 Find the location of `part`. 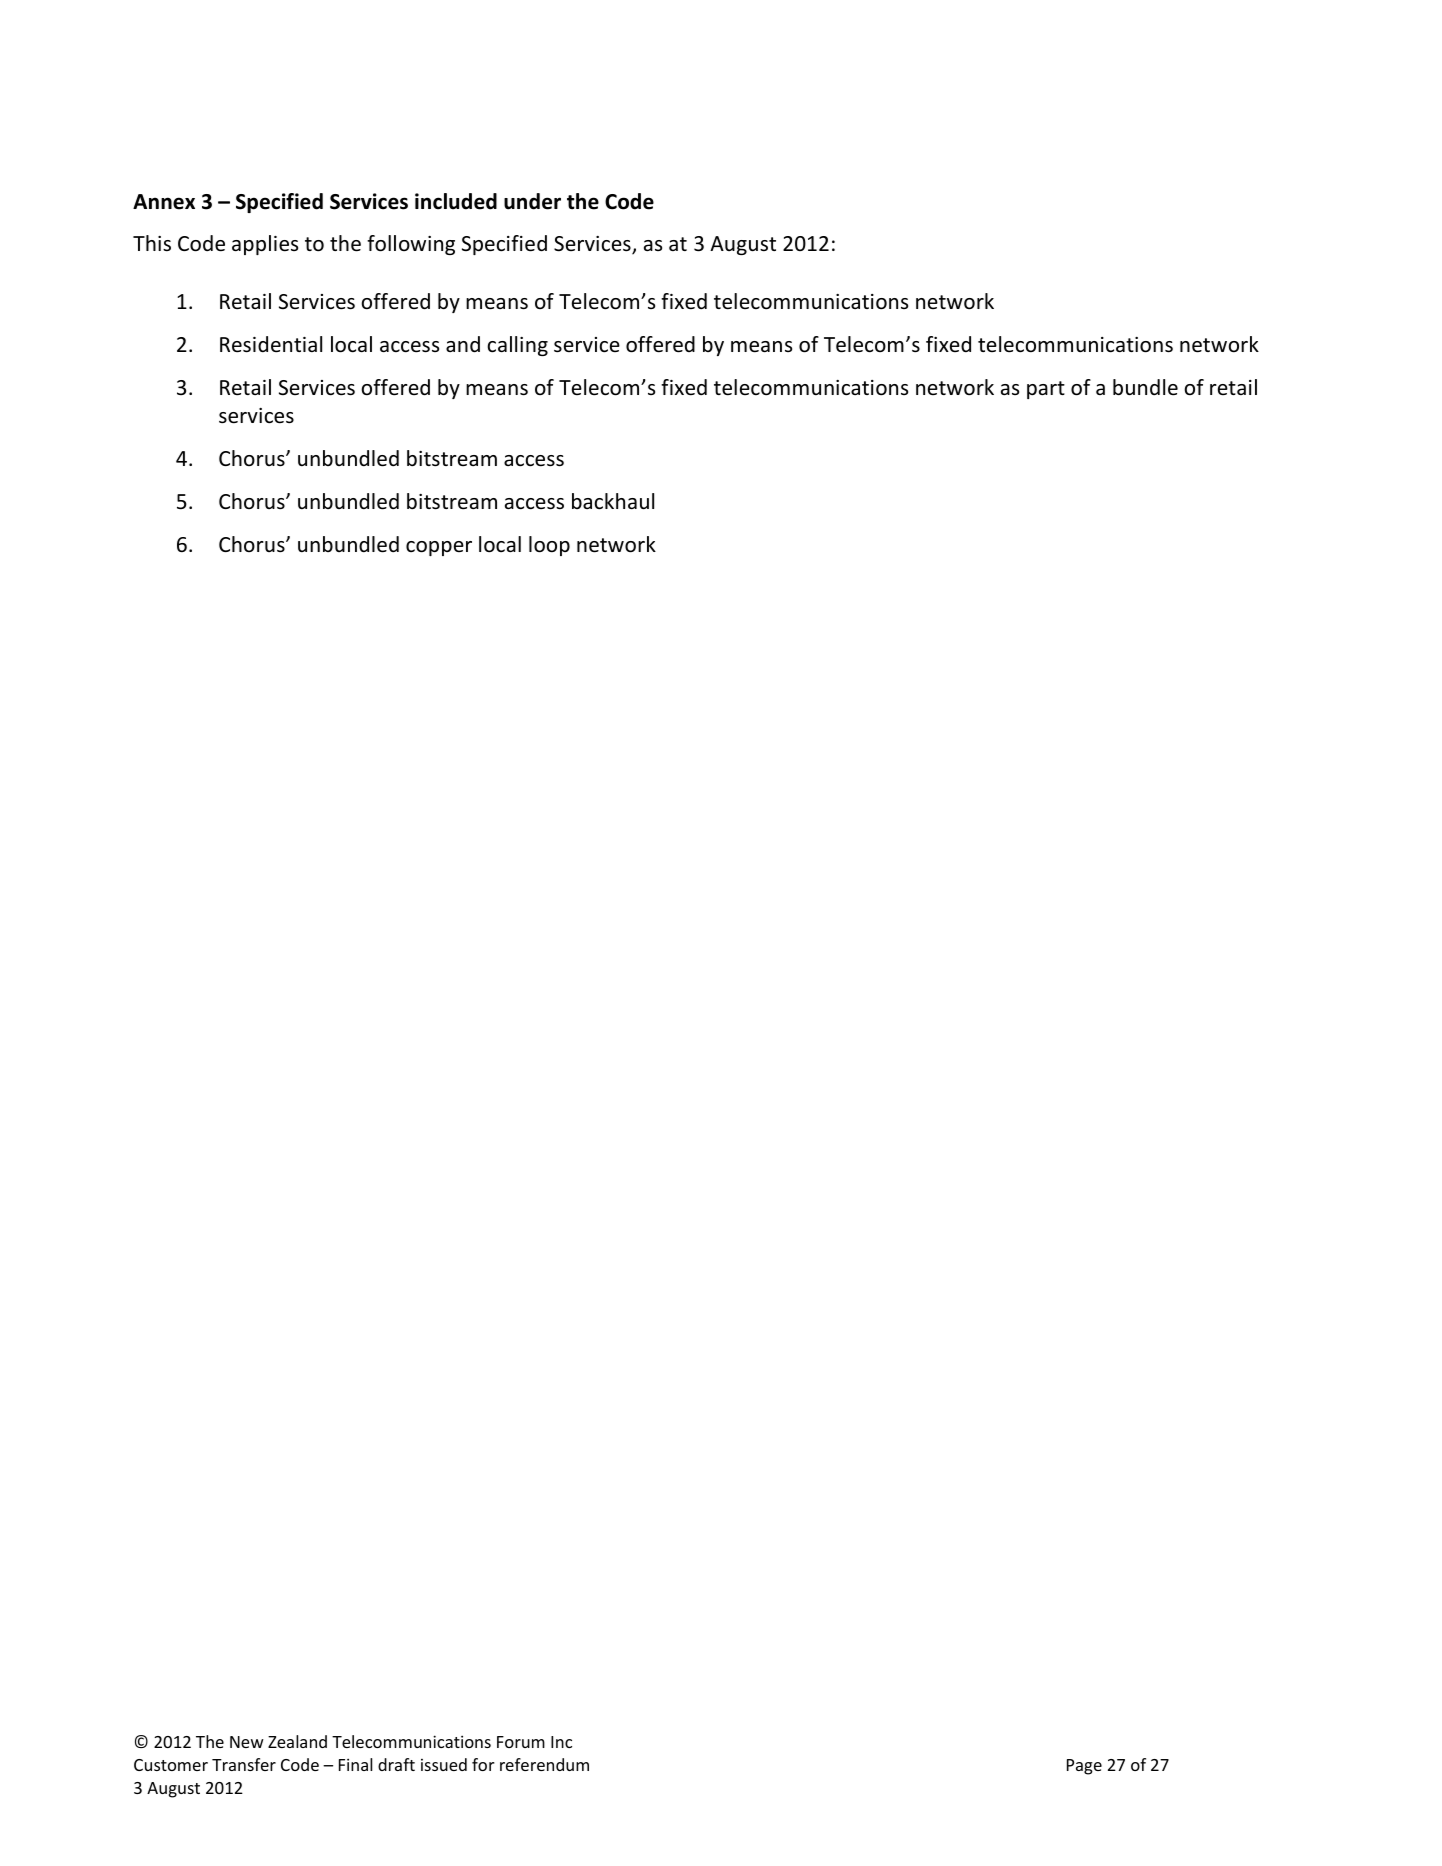

part is located at coordinates (1046, 390).
